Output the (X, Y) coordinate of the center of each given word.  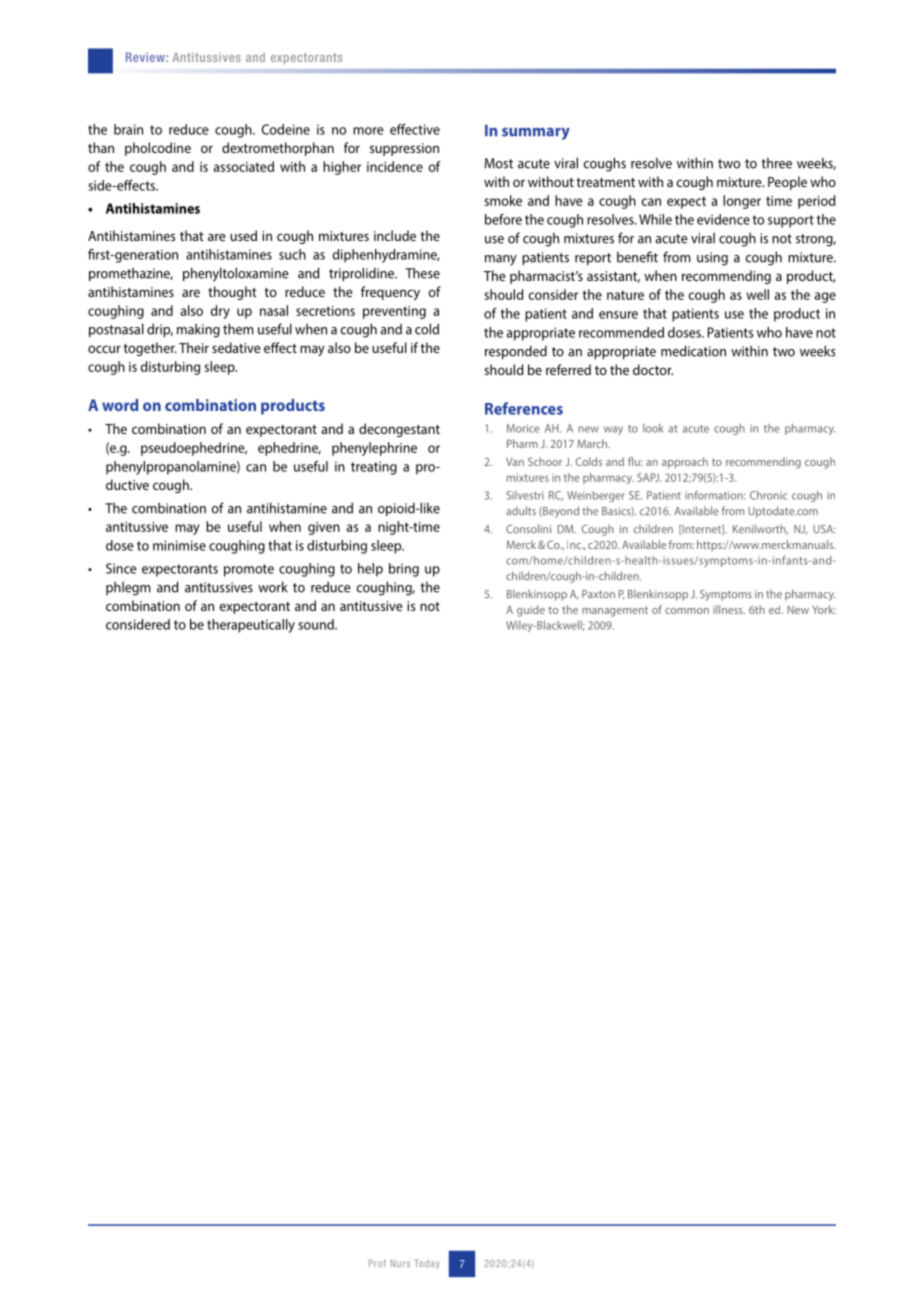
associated (244, 166)
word (120, 405)
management (615, 611)
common (687, 611)
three (776, 163)
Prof (377, 1263)
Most (499, 163)
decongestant (399, 430)
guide (531, 611)
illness (729, 609)
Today (427, 1264)
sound (317, 624)
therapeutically (251, 626)
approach (685, 463)
